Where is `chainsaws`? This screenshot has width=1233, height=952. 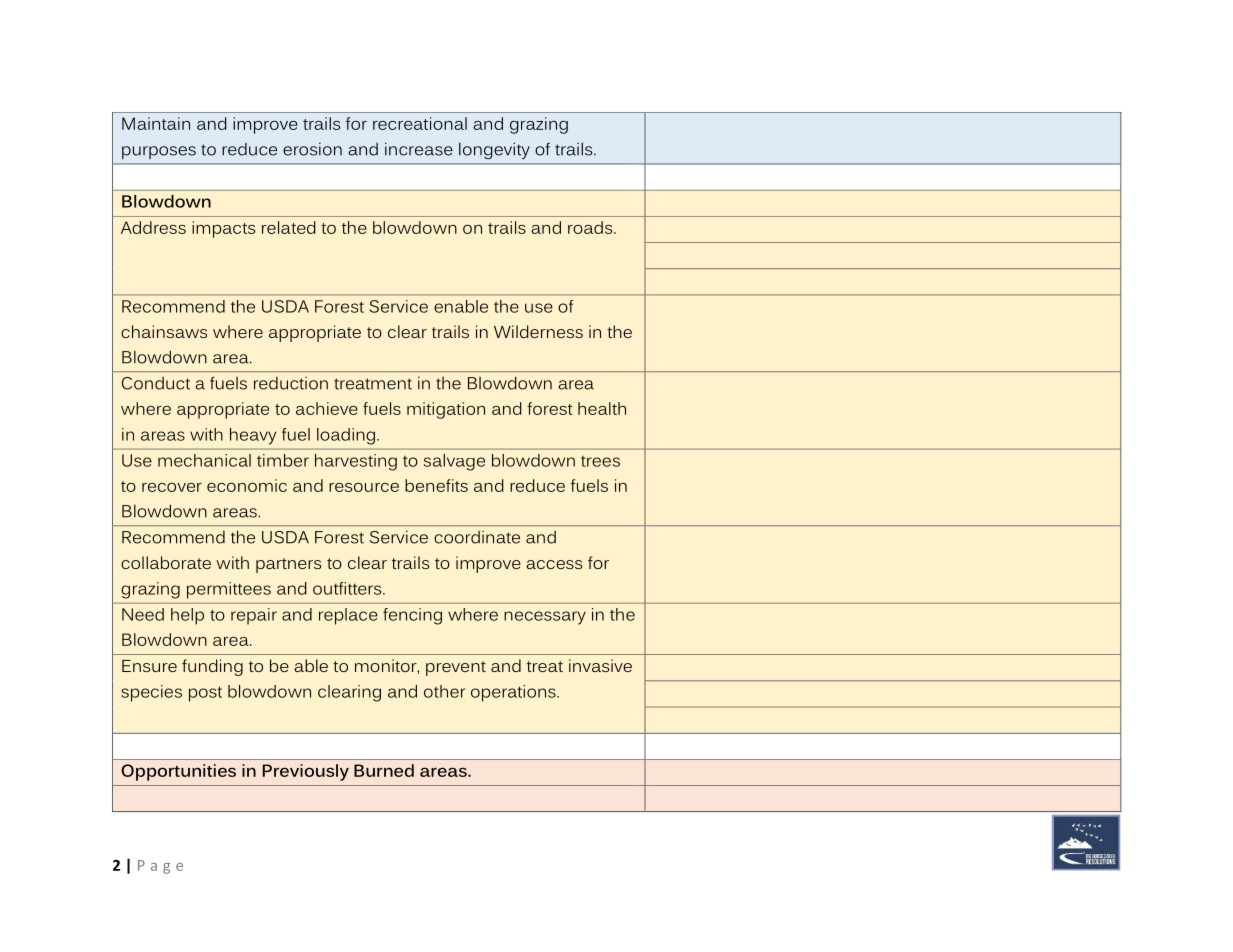
chainsaws is located at coordinates (164, 331).
